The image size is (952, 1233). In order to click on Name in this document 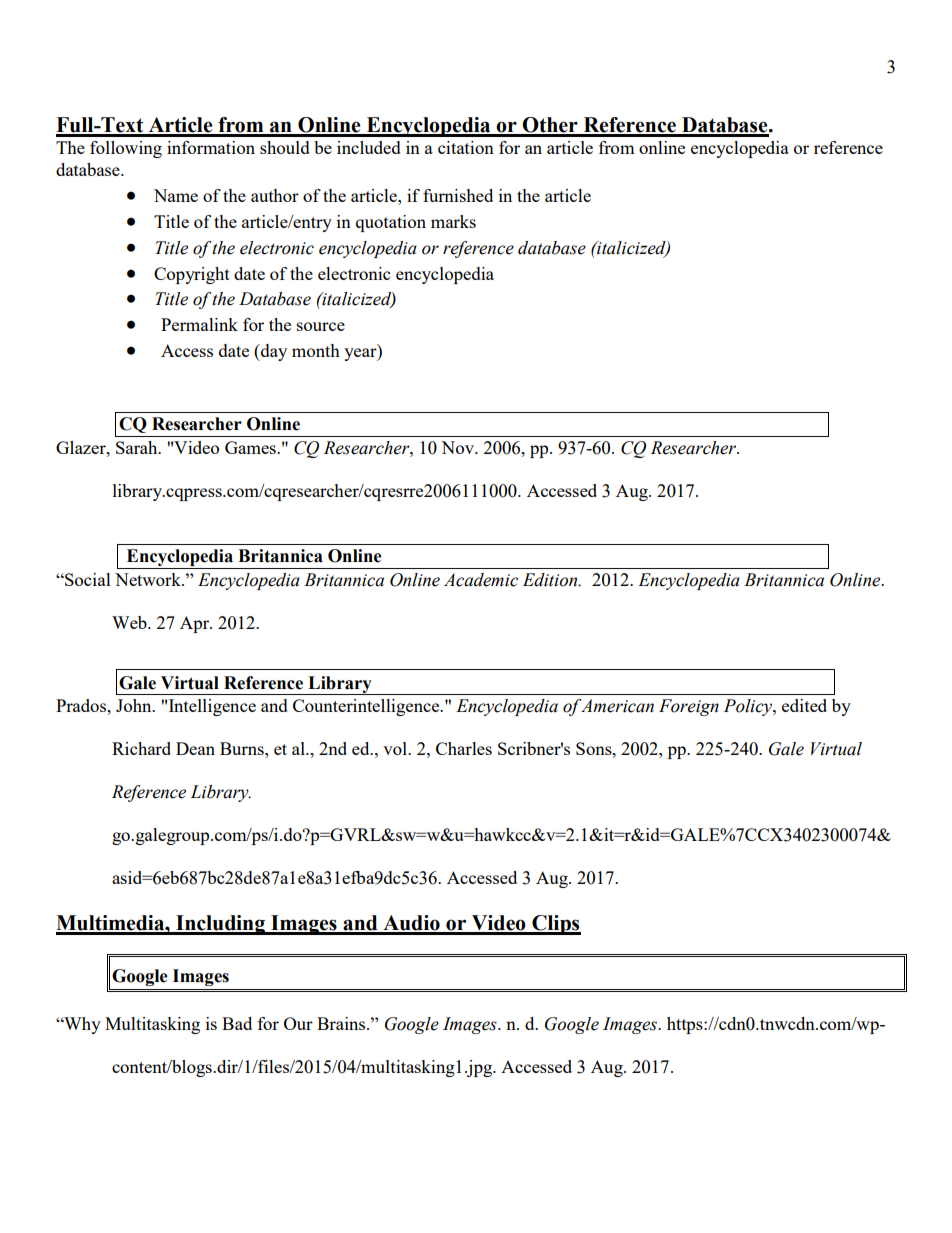, I will do `click(176, 195)`.
